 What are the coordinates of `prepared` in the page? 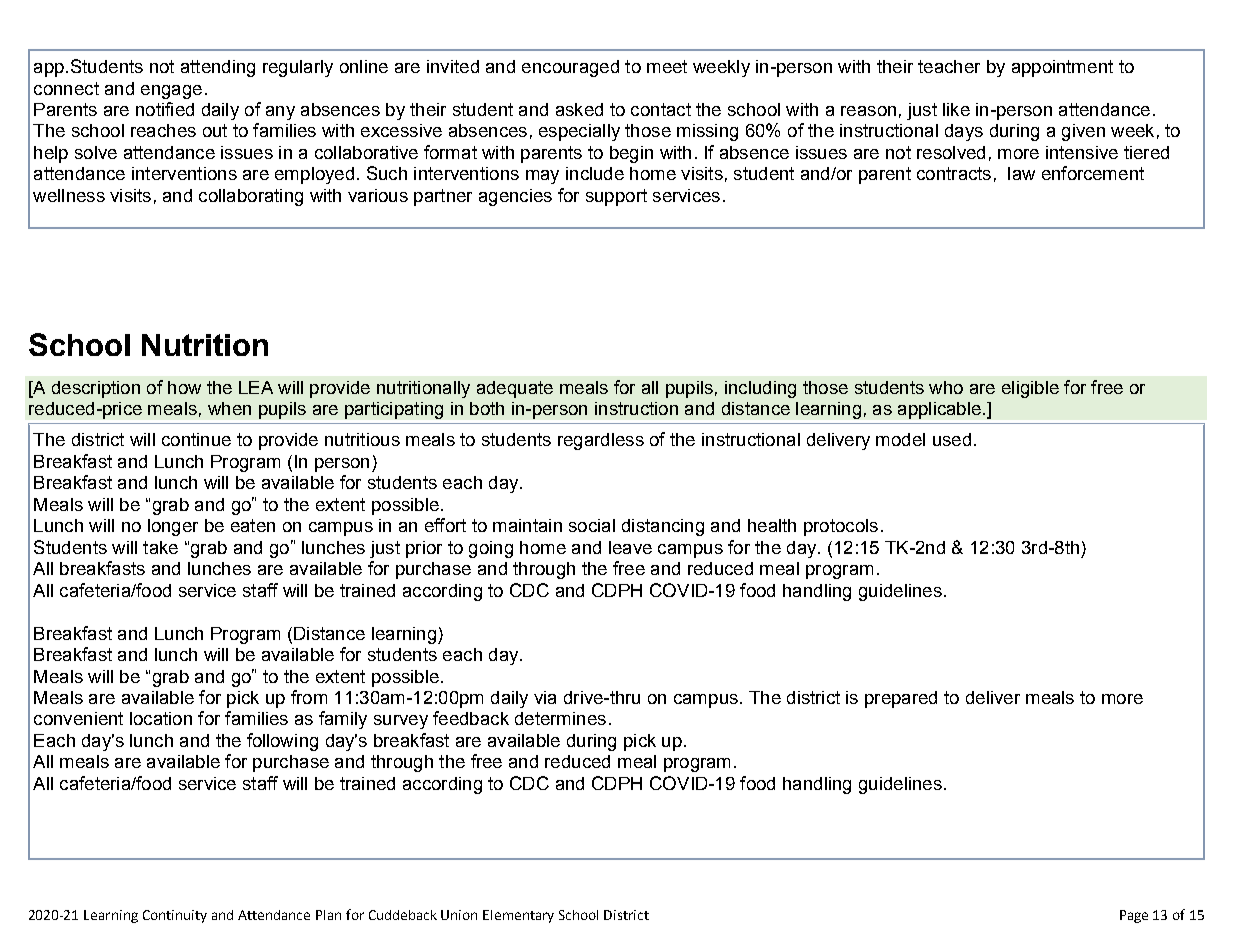 It's located at (901, 699).
